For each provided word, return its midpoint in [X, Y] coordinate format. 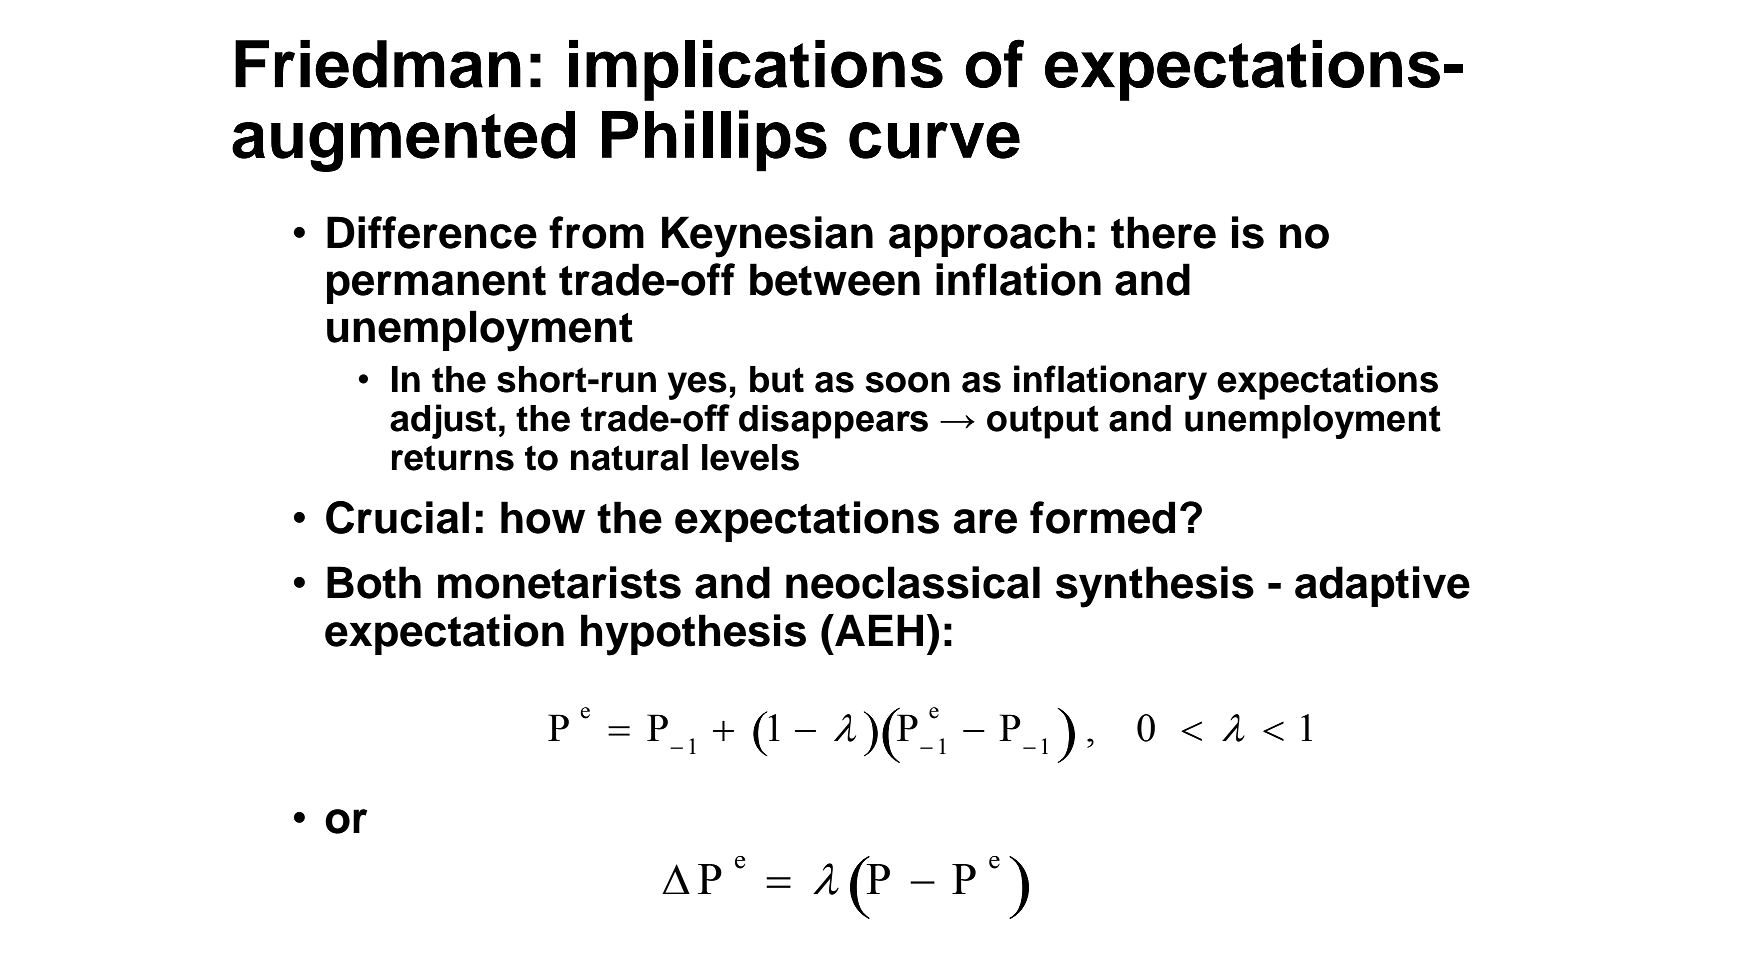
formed [1102, 517]
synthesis [1155, 587]
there [1163, 232]
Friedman [378, 64]
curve [934, 140]
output [1043, 422]
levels [750, 457]
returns [453, 458]
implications [756, 70]
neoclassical [913, 582]
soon [908, 382]
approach [985, 236]
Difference [432, 232]
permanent [436, 285]
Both [374, 582]
